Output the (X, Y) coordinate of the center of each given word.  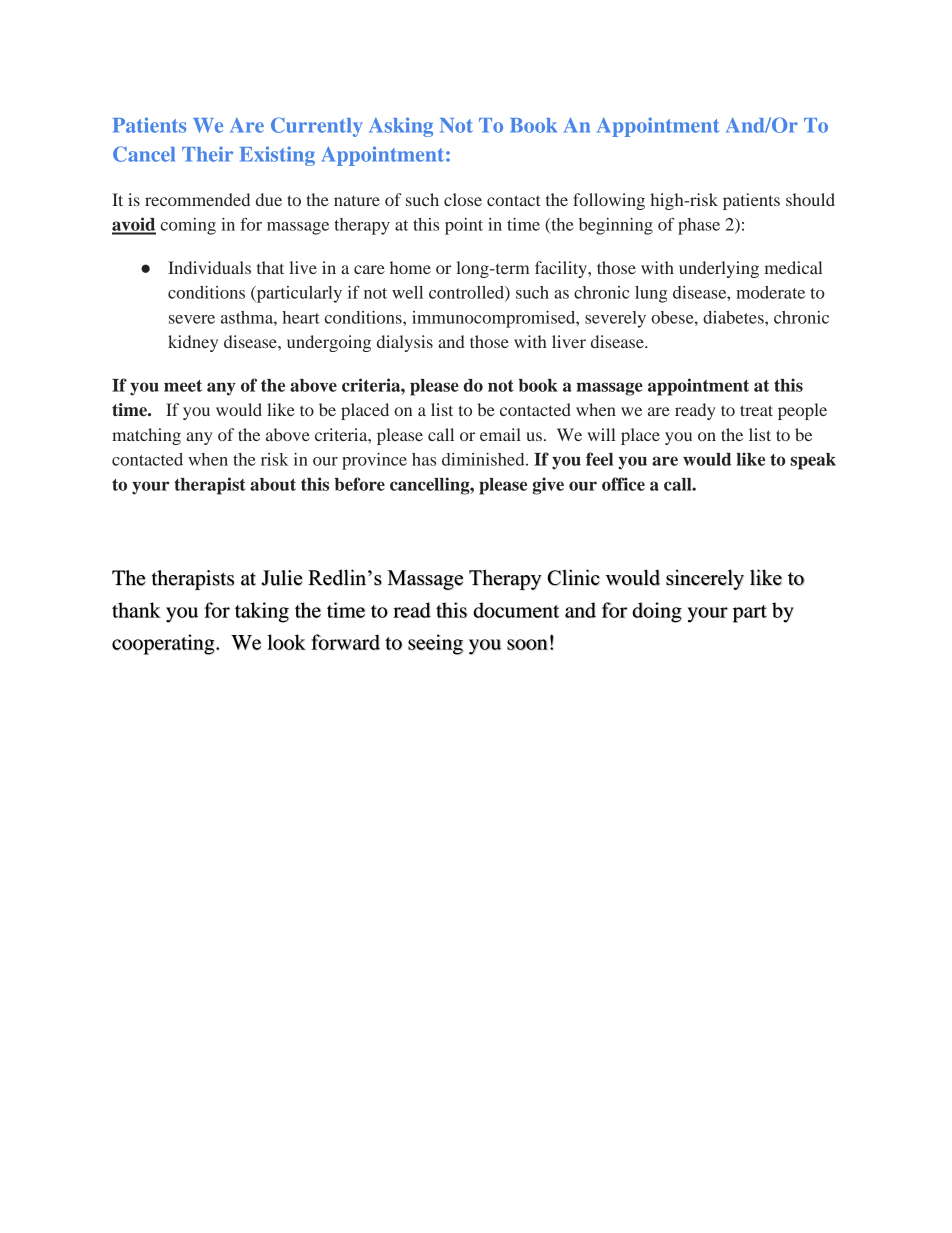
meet (183, 386)
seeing (435, 644)
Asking (401, 127)
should (810, 199)
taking (262, 612)
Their (207, 154)
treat (756, 410)
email (500, 434)
